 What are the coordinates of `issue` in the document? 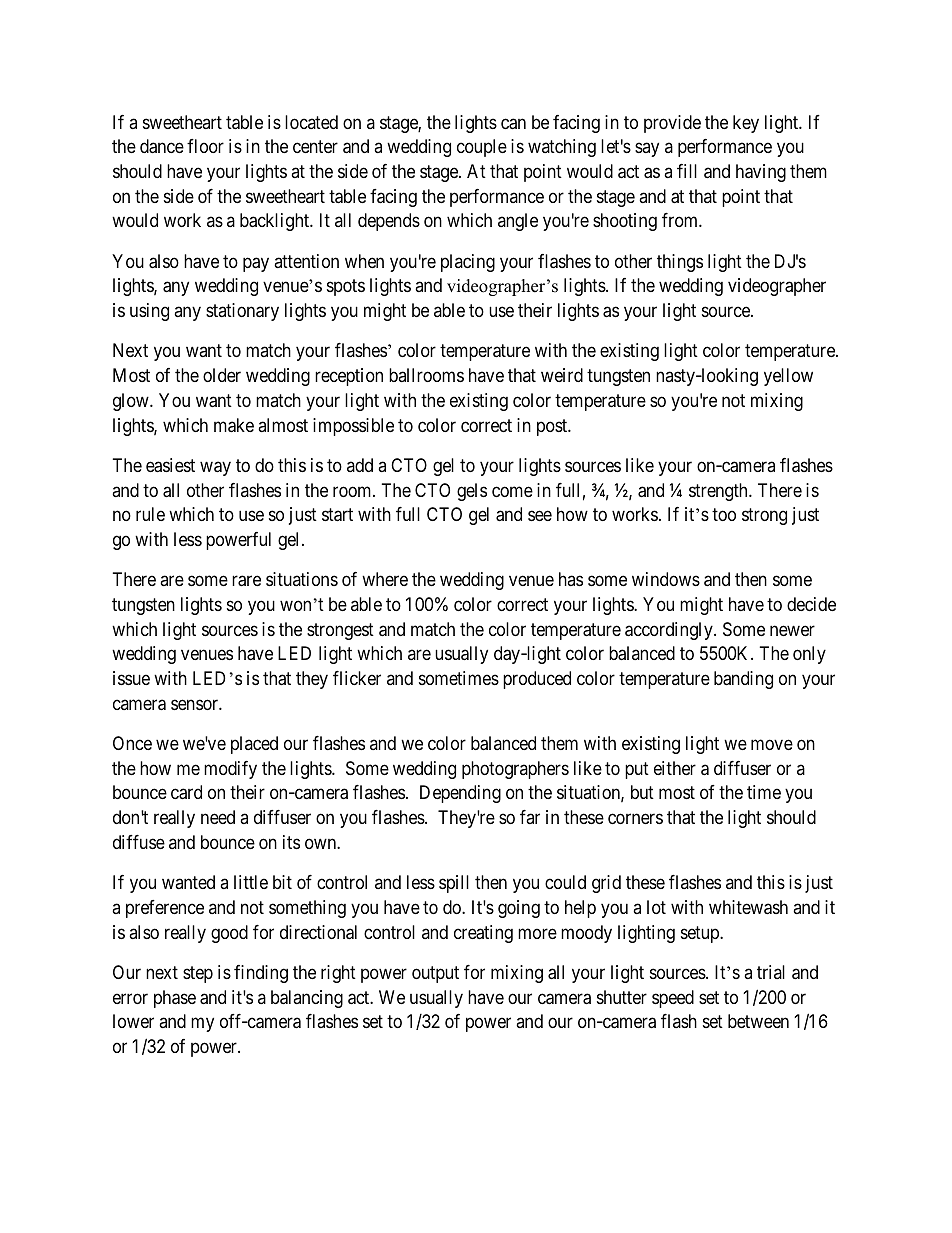 It's located at (131, 678).
